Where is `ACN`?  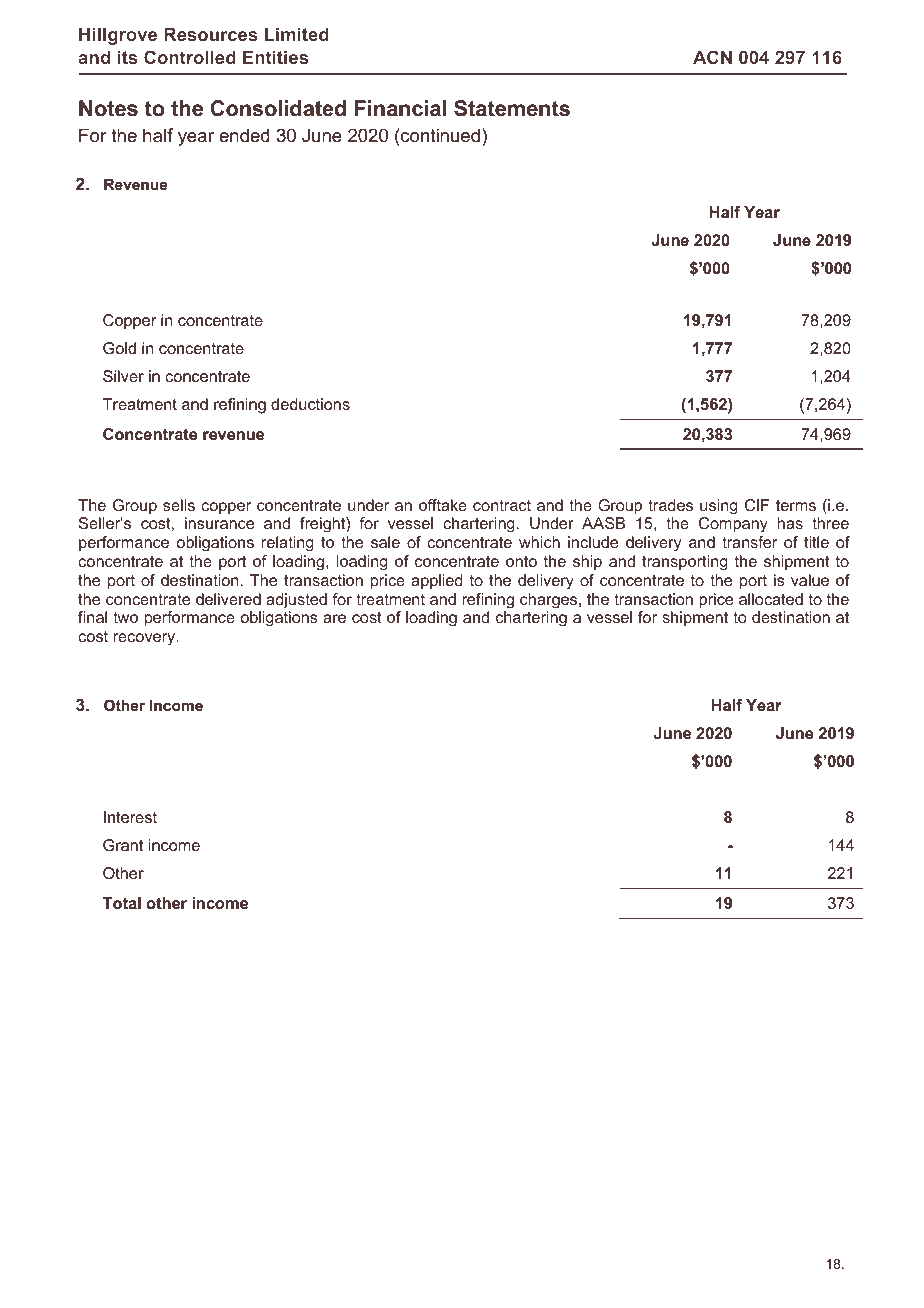
ACN is located at coordinates (712, 57).
